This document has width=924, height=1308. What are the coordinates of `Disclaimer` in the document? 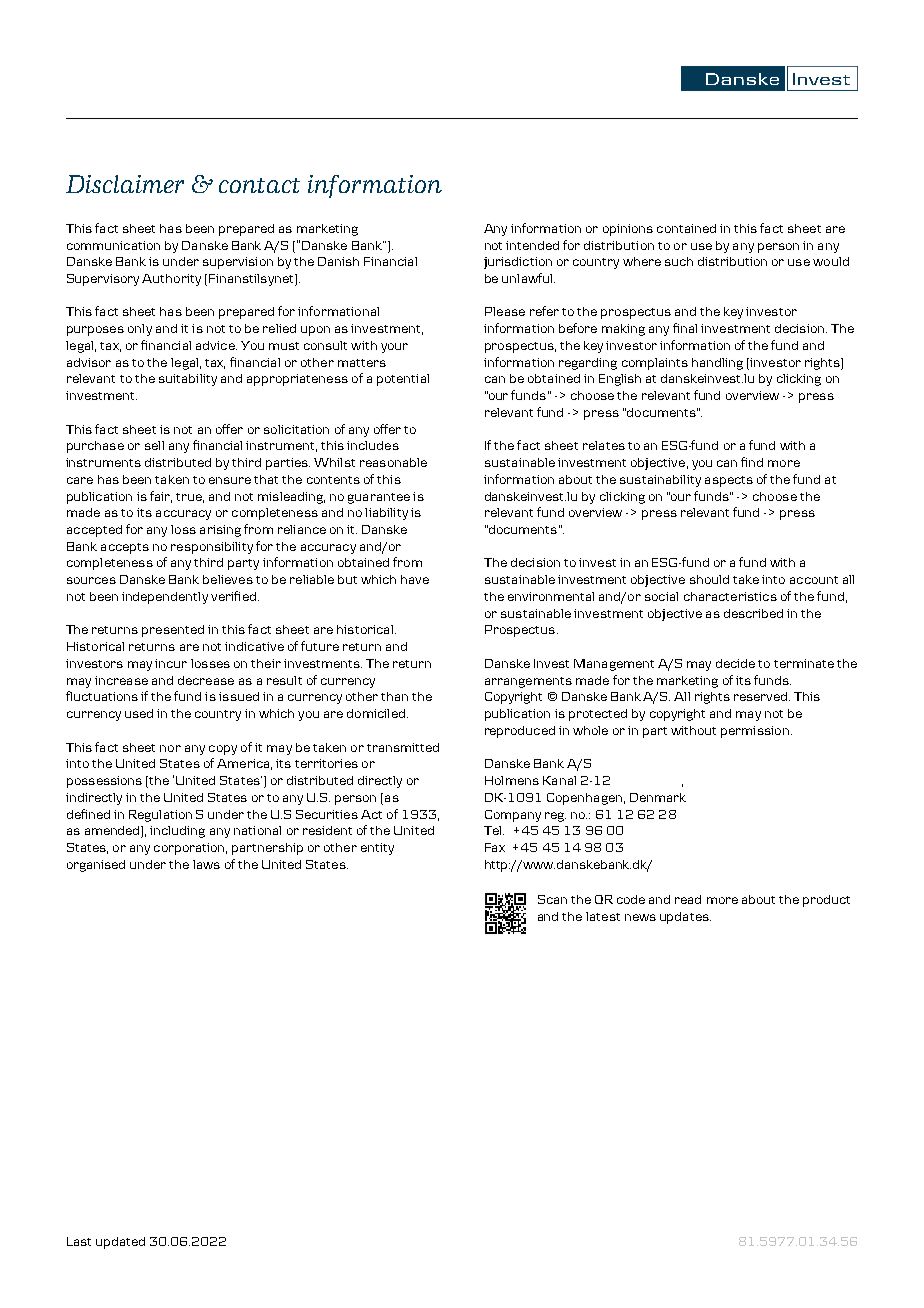 It's located at (125, 184).
